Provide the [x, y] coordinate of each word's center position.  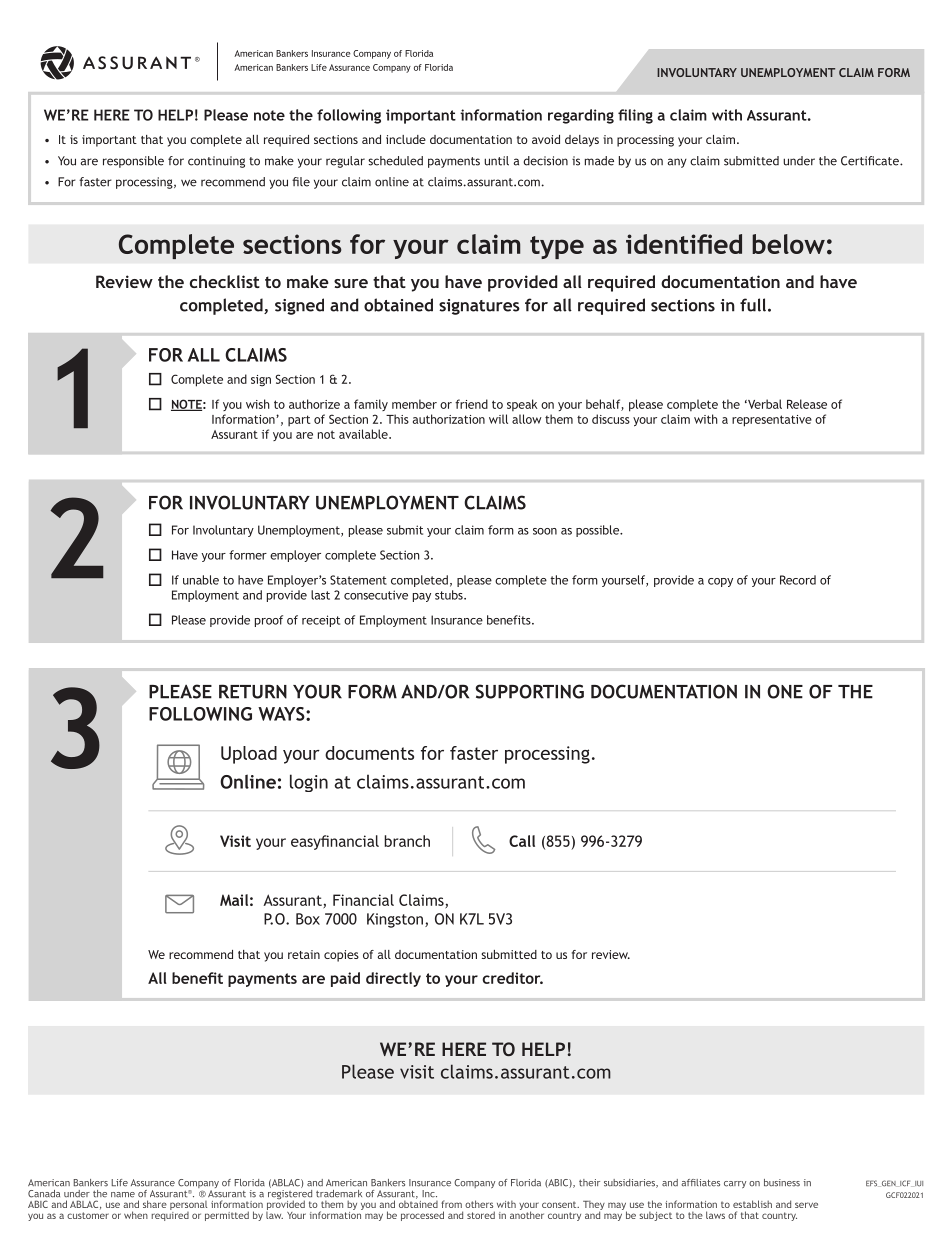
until [496, 161]
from [451, 1204]
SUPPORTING [529, 691]
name [123, 1195]
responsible [133, 162]
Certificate [871, 161]
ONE [785, 691]
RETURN [253, 691]
